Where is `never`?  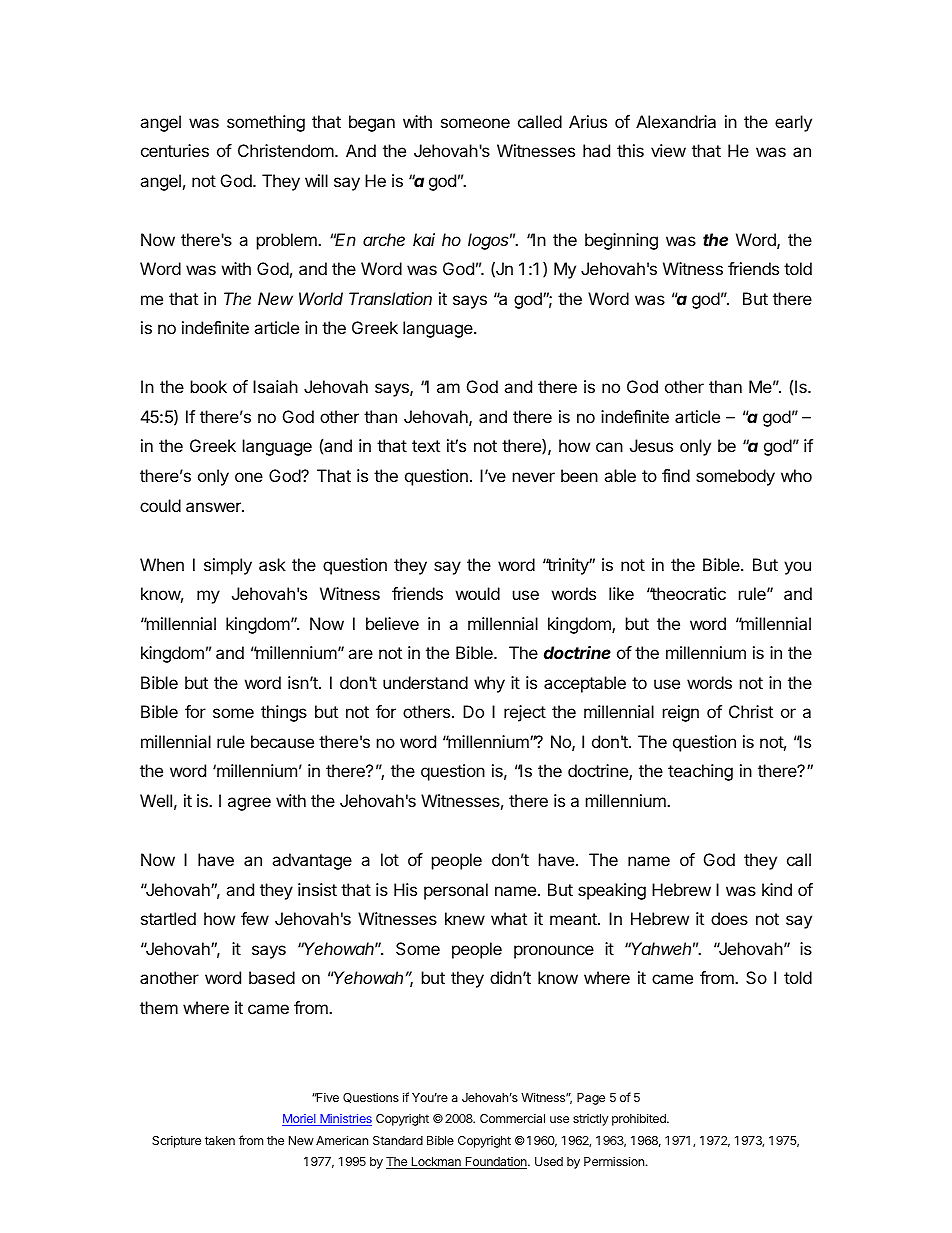 never is located at coordinates (534, 477).
